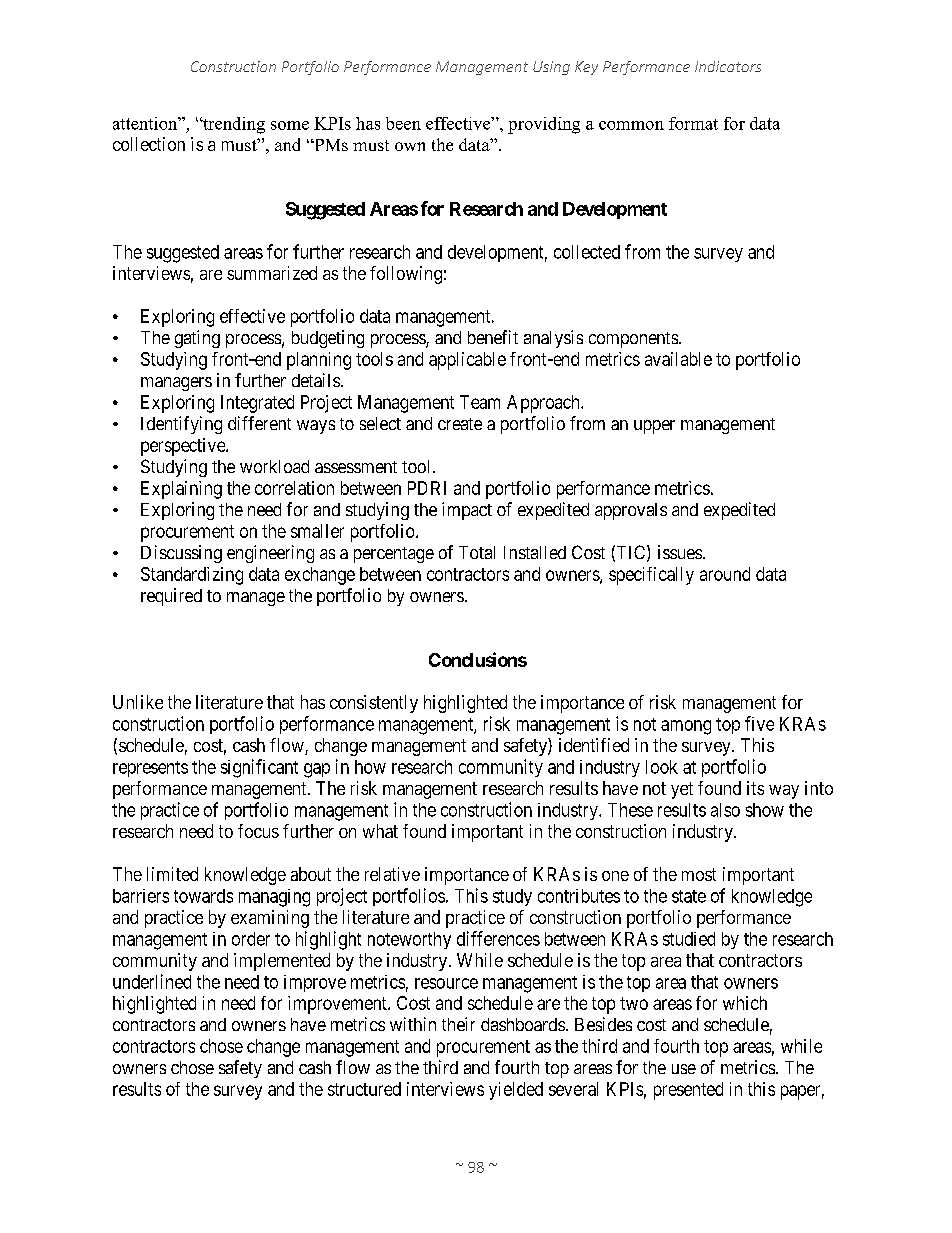 The width and height of the screenshot is (952, 1233). I want to click on Indicators, so click(728, 66).
